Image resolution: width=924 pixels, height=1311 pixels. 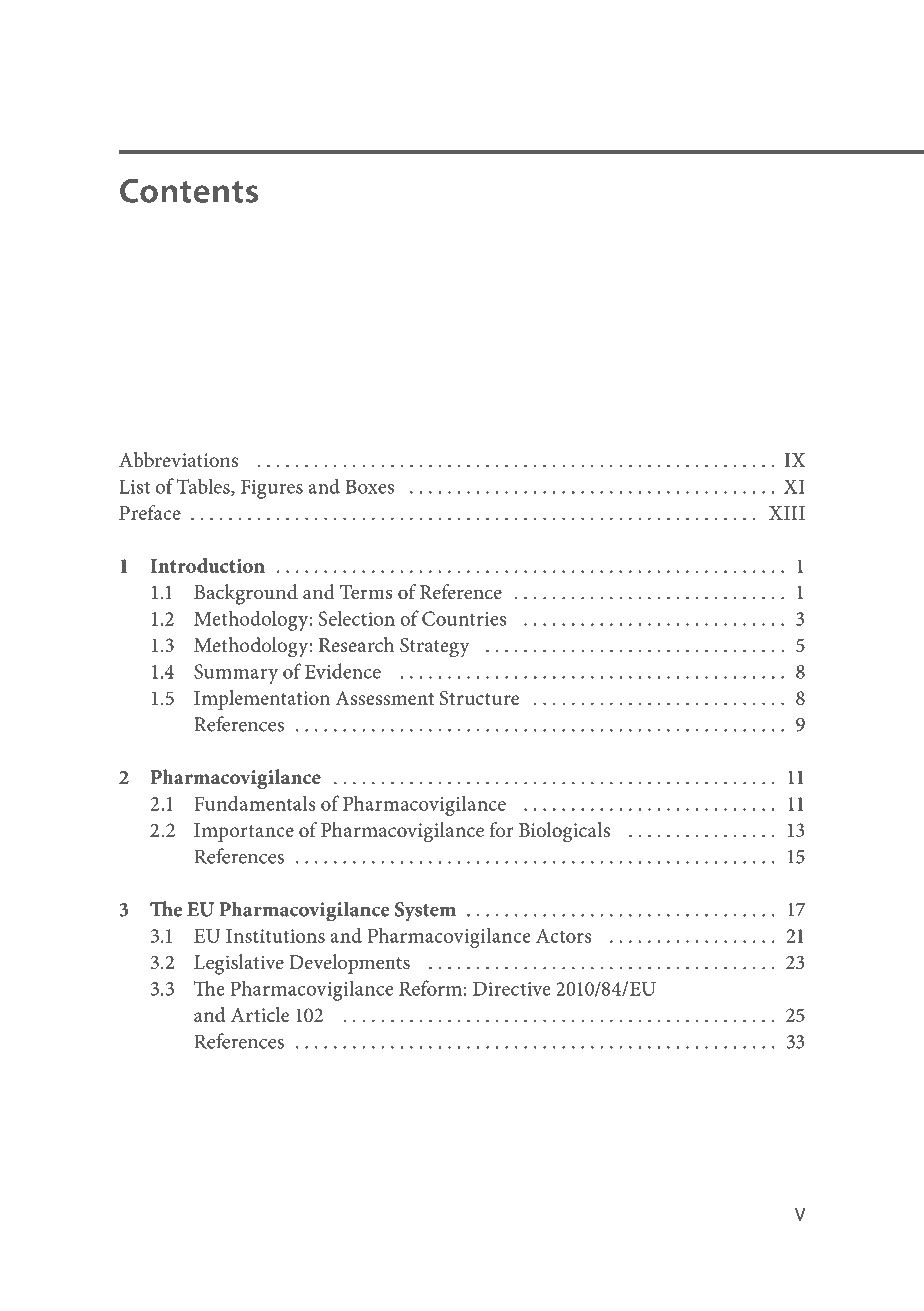 I want to click on Reform, so click(x=430, y=988).
